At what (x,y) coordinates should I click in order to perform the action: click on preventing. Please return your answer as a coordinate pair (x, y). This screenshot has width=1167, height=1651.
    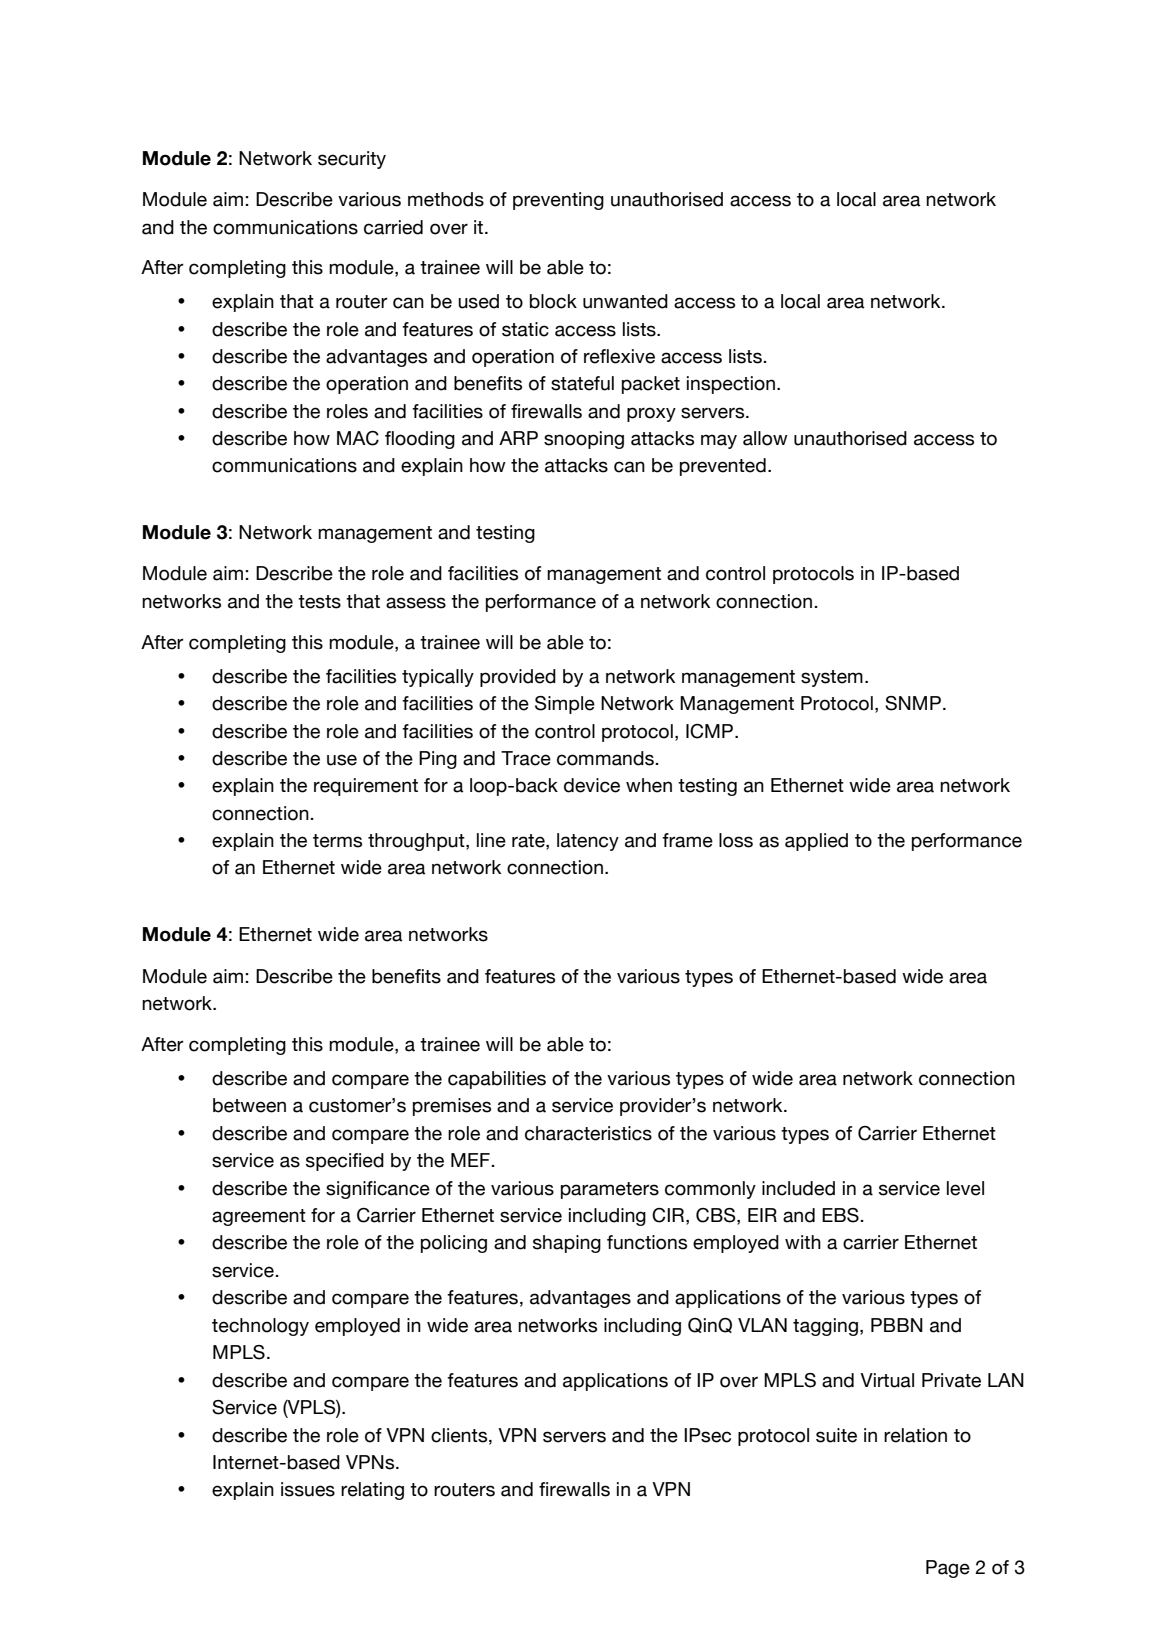
    Looking at the image, I should click on (558, 201).
